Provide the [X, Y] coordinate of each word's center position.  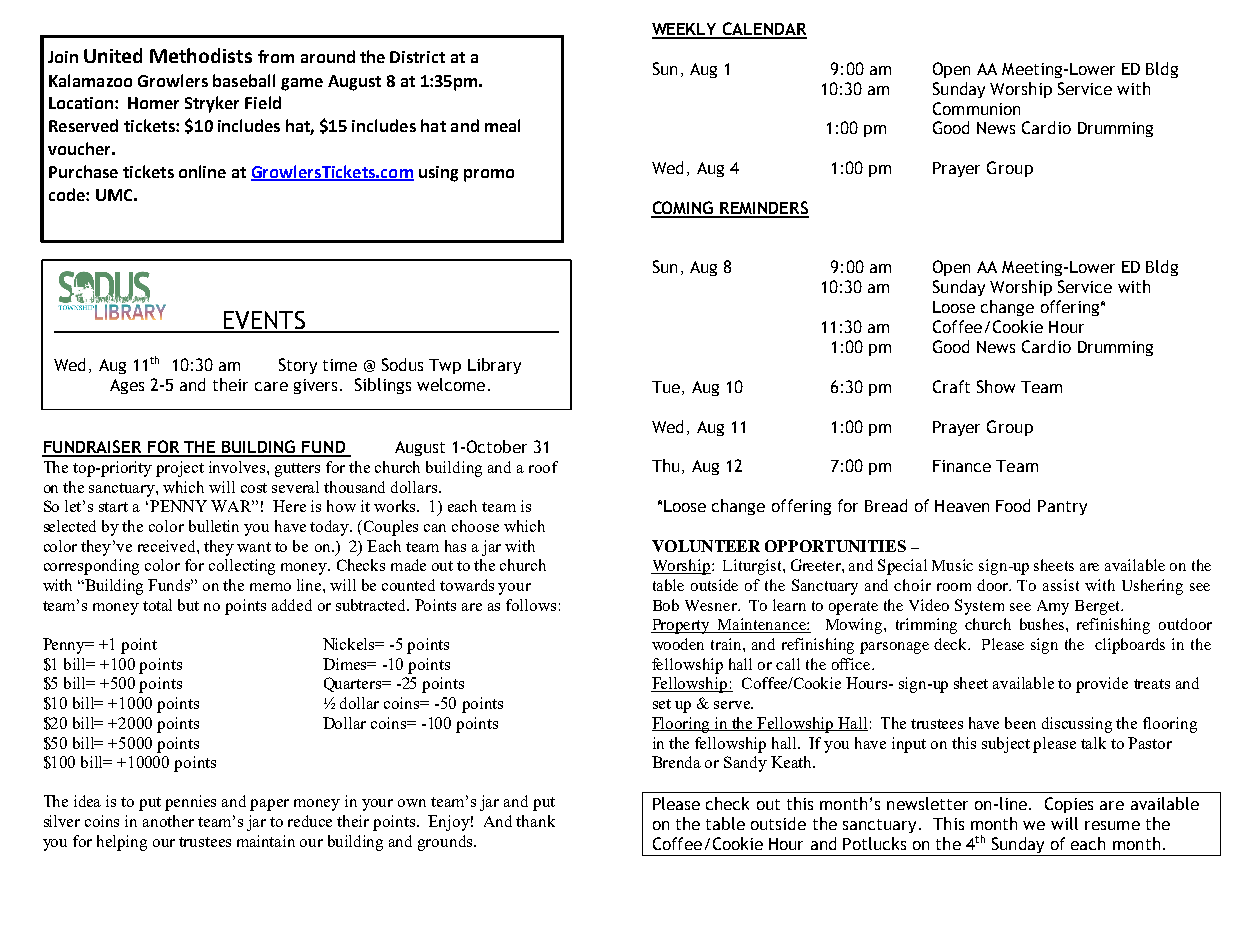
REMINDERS [764, 209]
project [180, 469]
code [68, 194]
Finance [962, 466]
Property [682, 626]
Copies [1069, 805]
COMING [684, 209]
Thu [665, 465]
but [188, 605]
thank [535, 821]
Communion [976, 108]
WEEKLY [685, 30]
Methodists [201, 55]
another [168, 821]
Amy [1053, 607]
